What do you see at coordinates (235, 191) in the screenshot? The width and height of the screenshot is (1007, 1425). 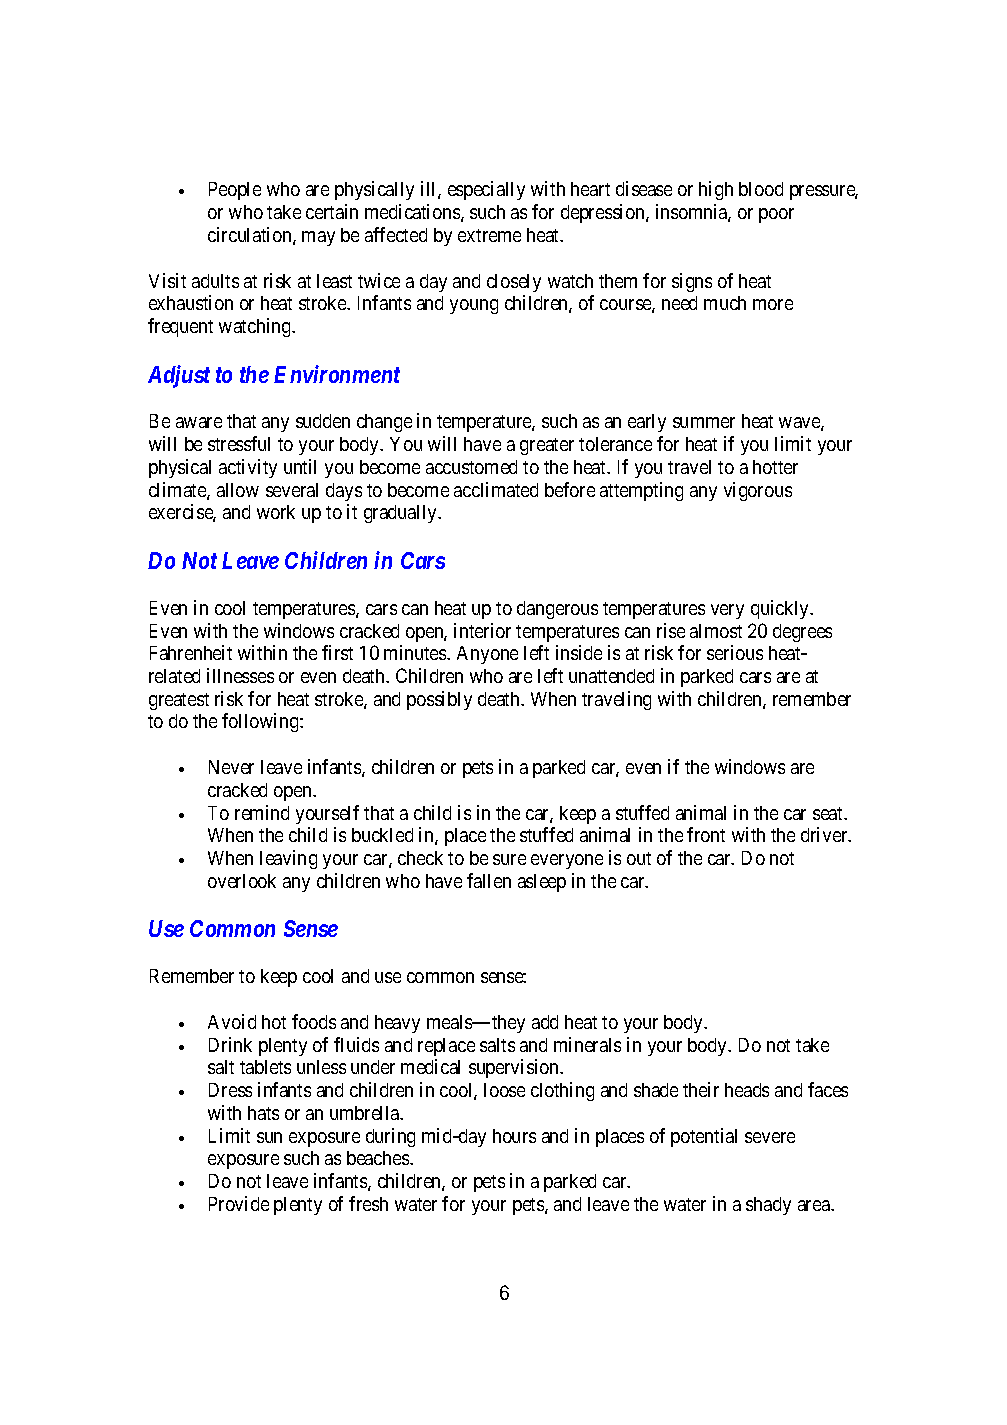 I see `People` at bounding box center [235, 191].
